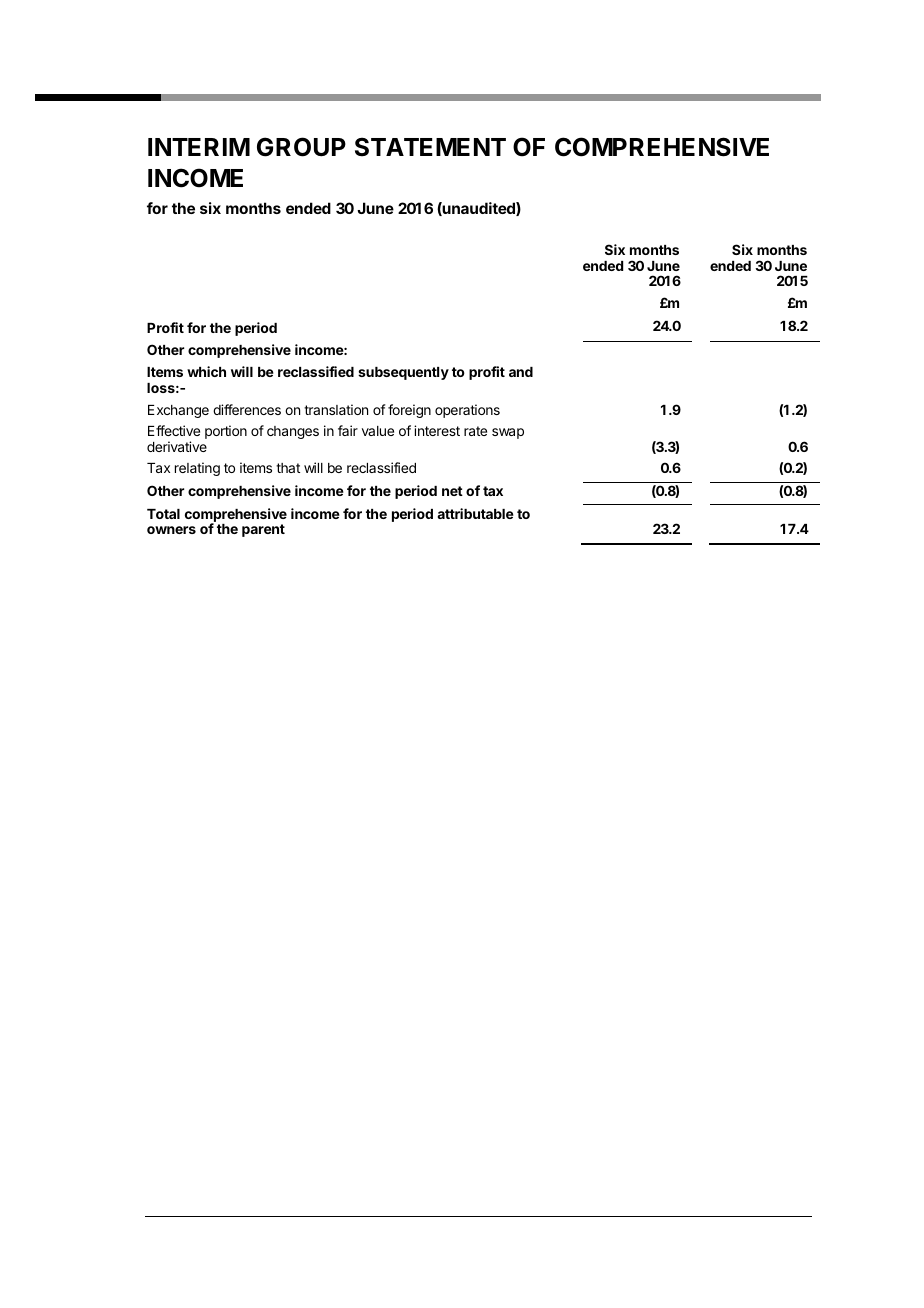  I want to click on and, so click(521, 372).
